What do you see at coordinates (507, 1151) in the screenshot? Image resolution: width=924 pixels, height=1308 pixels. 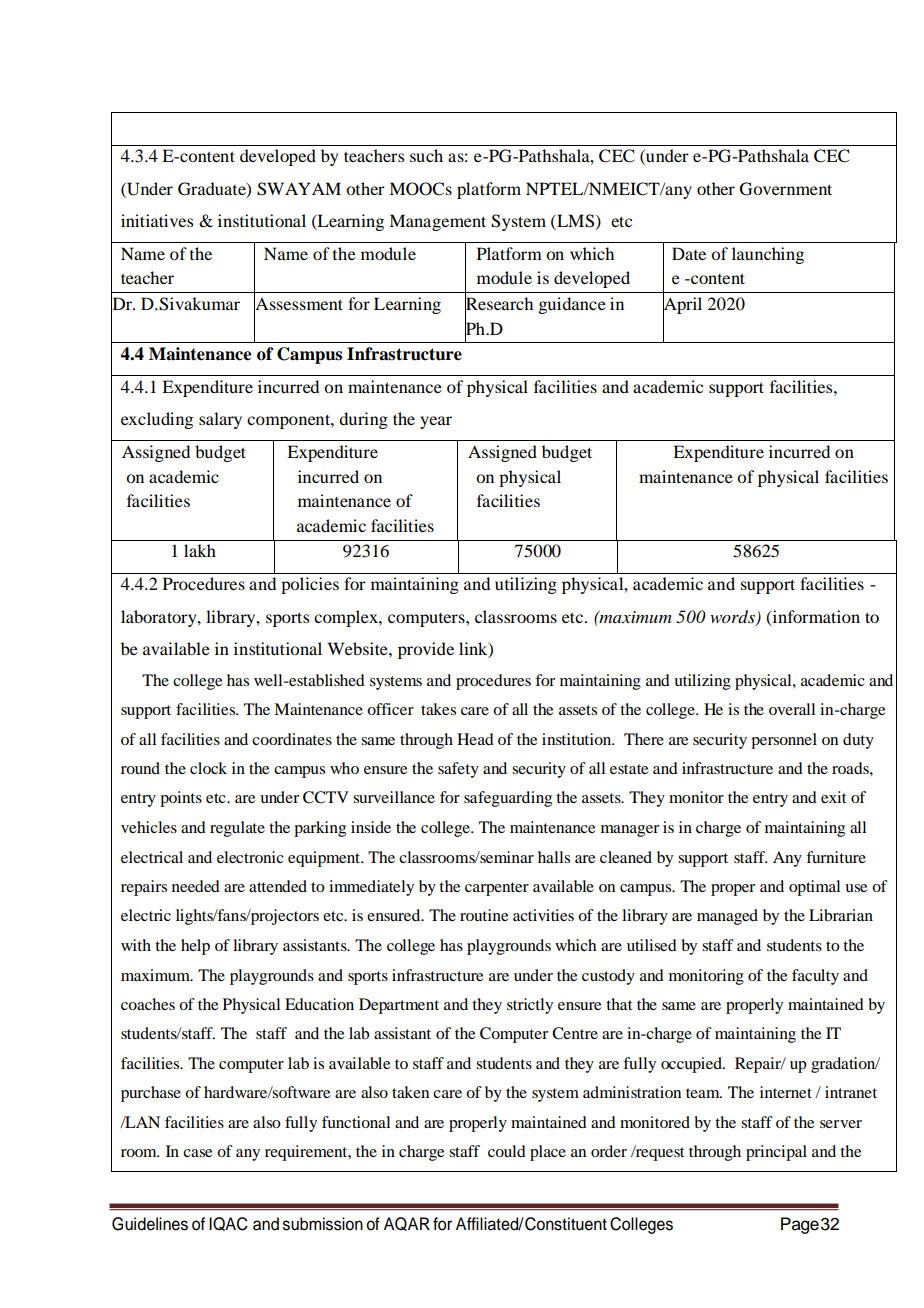 I see `could` at bounding box center [507, 1151].
